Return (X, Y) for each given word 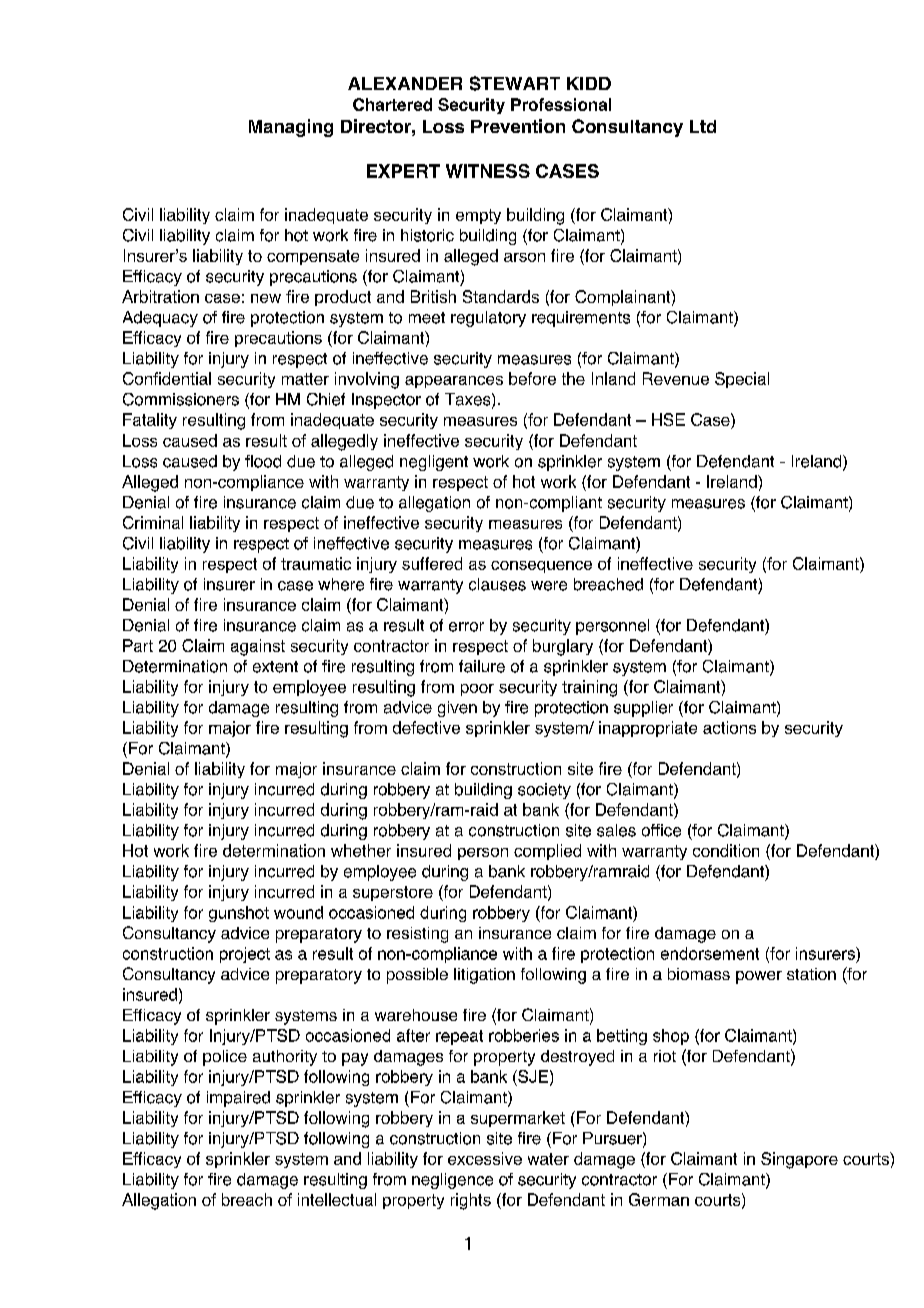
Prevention (518, 126)
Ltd (703, 126)
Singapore (799, 1160)
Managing (291, 128)
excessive (485, 1158)
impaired (238, 1099)
